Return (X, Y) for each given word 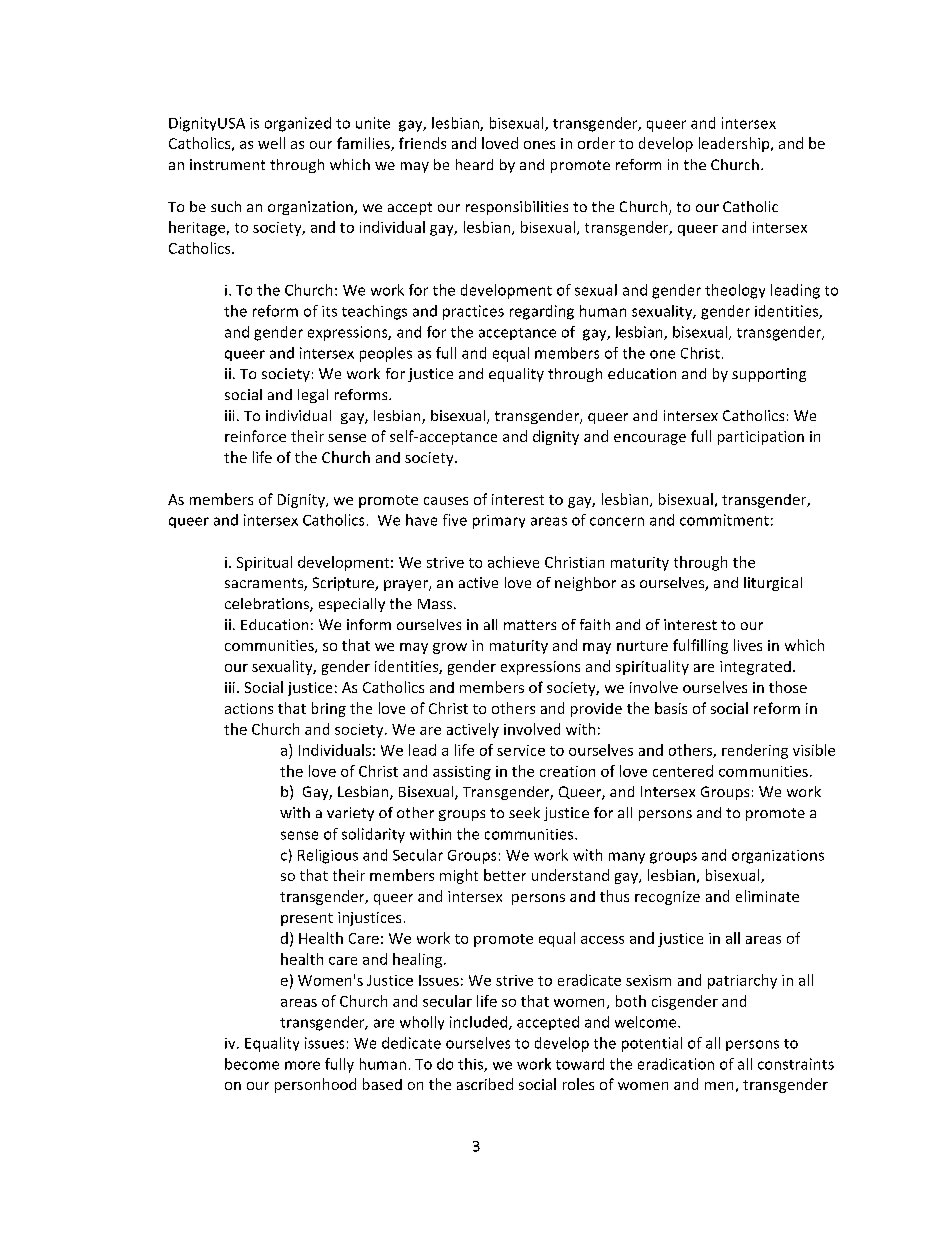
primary (499, 522)
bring (329, 709)
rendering (755, 751)
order (596, 143)
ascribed (485, 1084)
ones (539, 145)
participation (761, 438)
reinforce (255, 436)
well (271, 143)
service (521, 750)
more (302, 1065)
